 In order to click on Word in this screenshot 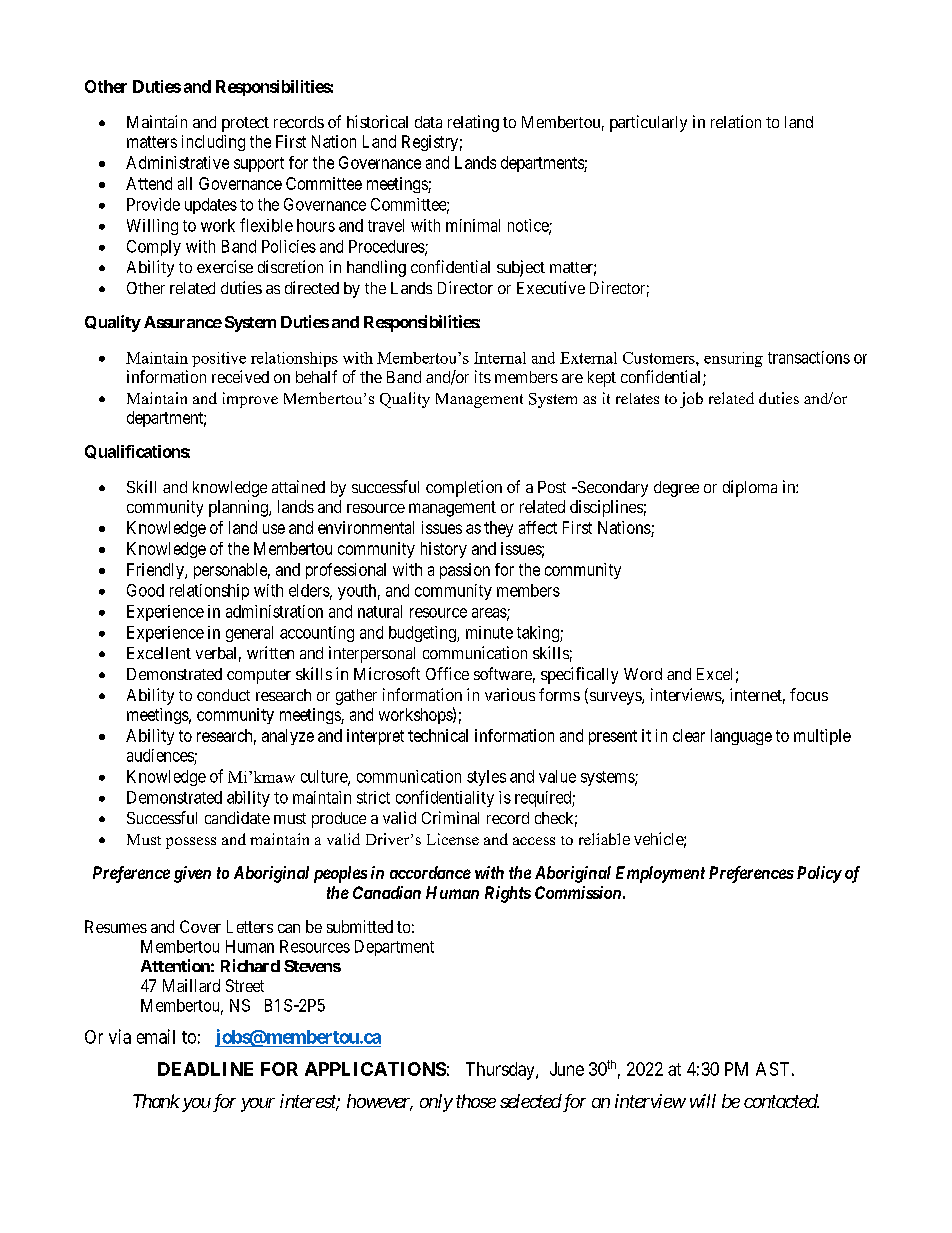, I will do `click(643, 674)`.
